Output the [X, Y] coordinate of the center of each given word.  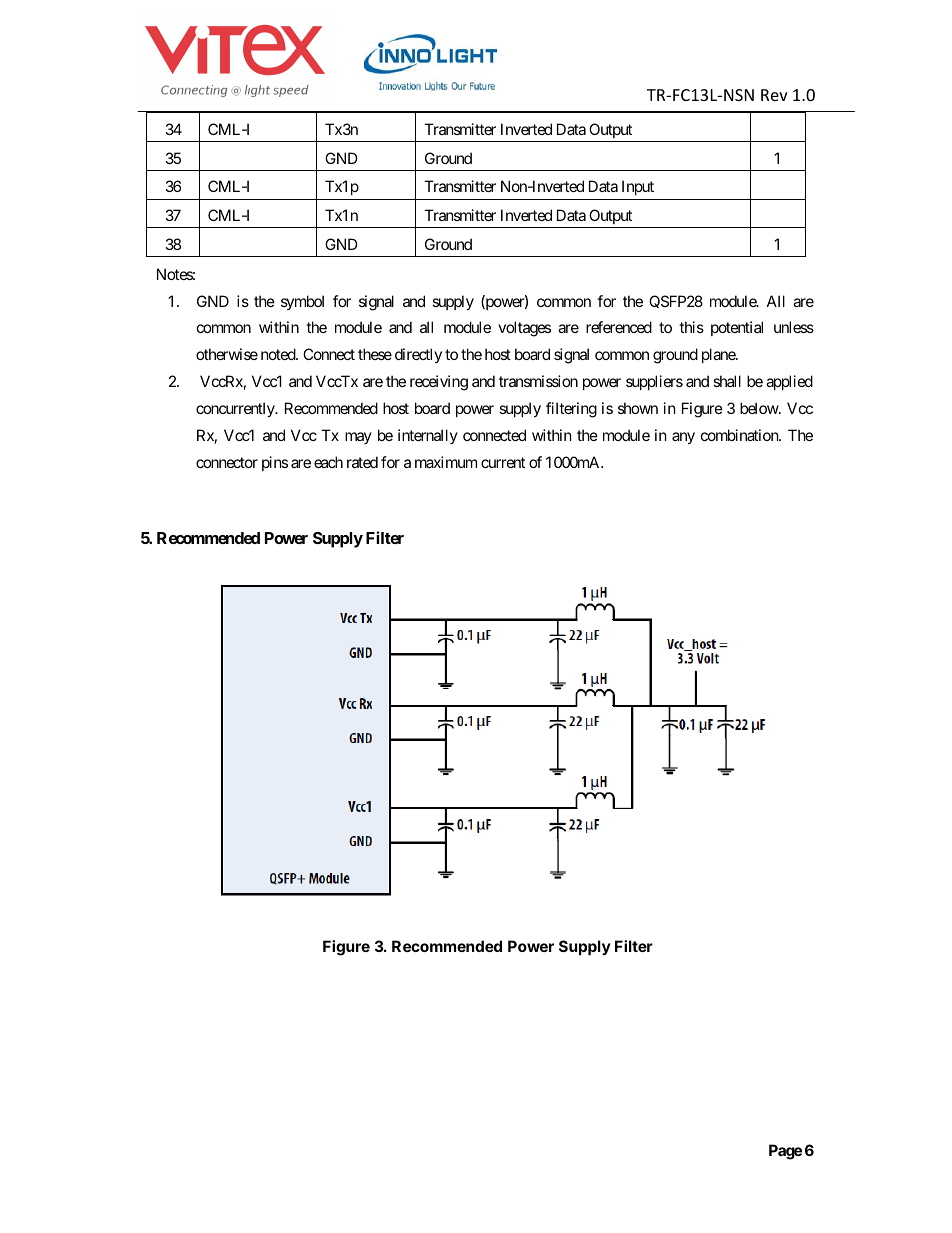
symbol [302, 302]
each [328, 462]
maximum [446, 462]
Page [785, 1152]
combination [740, 435]
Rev [774, 95]
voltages [524, 329]
